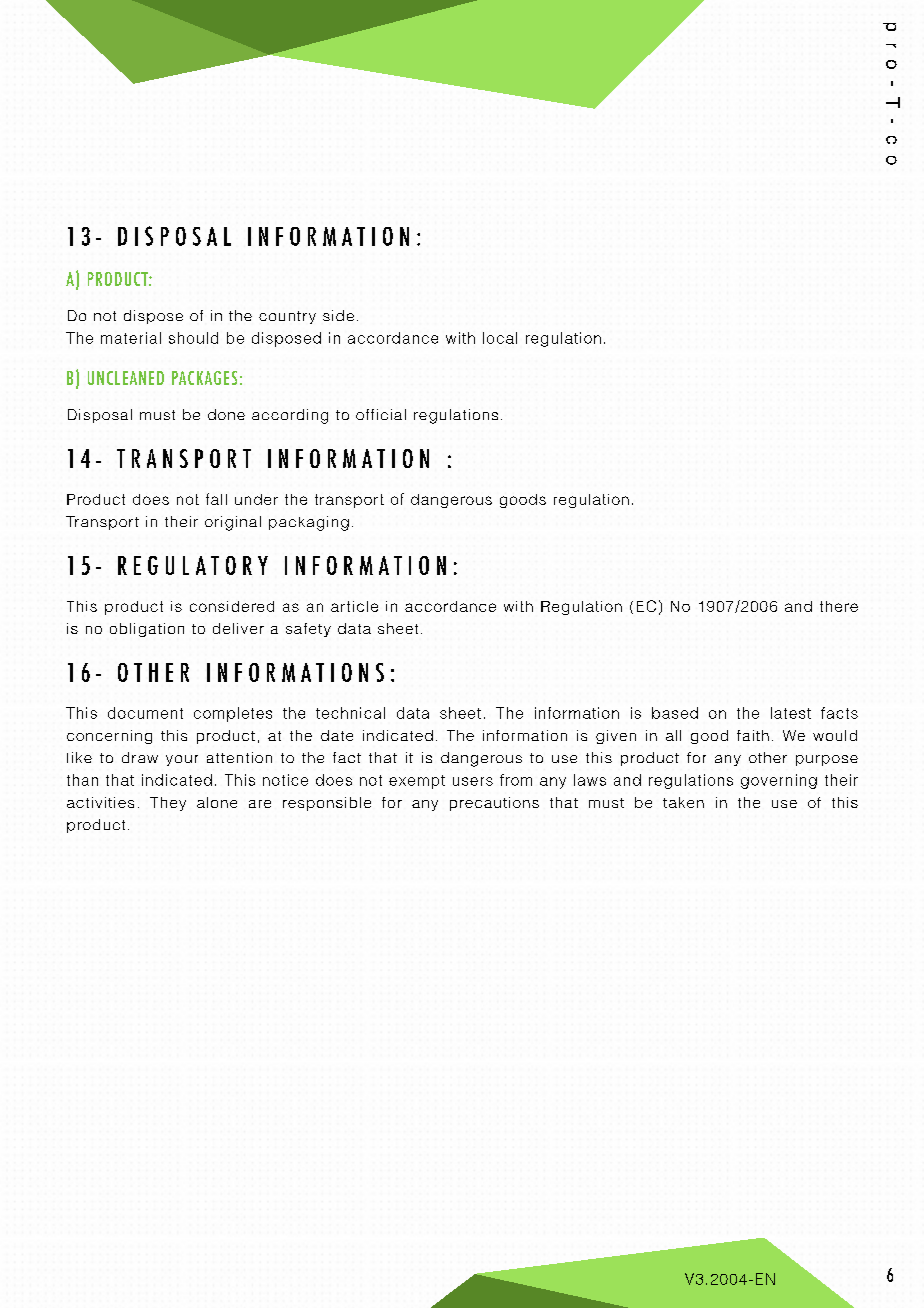  I want to click on They, so click(168, 804).
